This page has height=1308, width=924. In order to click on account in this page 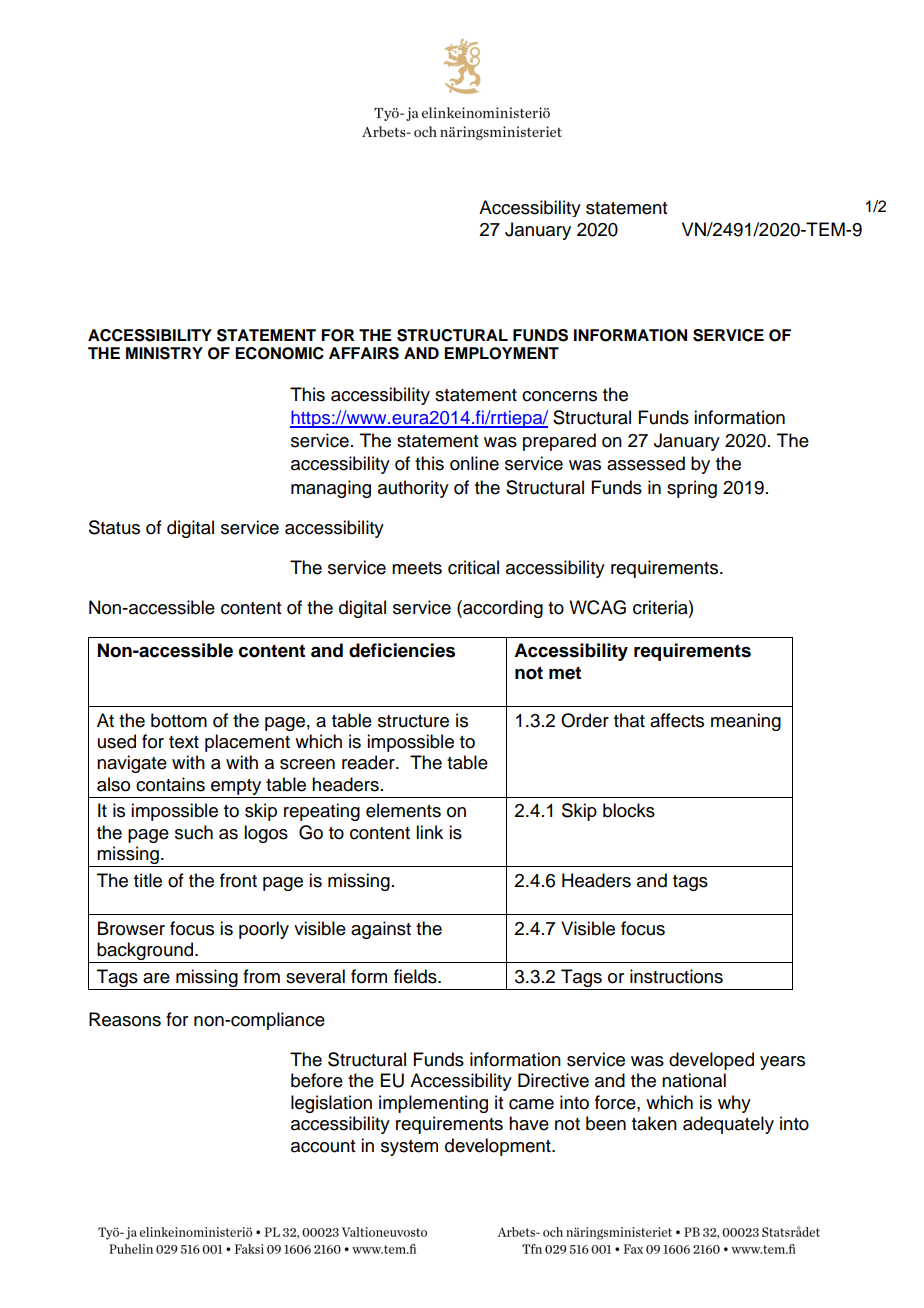, I will do `click(323, 1146)`.
